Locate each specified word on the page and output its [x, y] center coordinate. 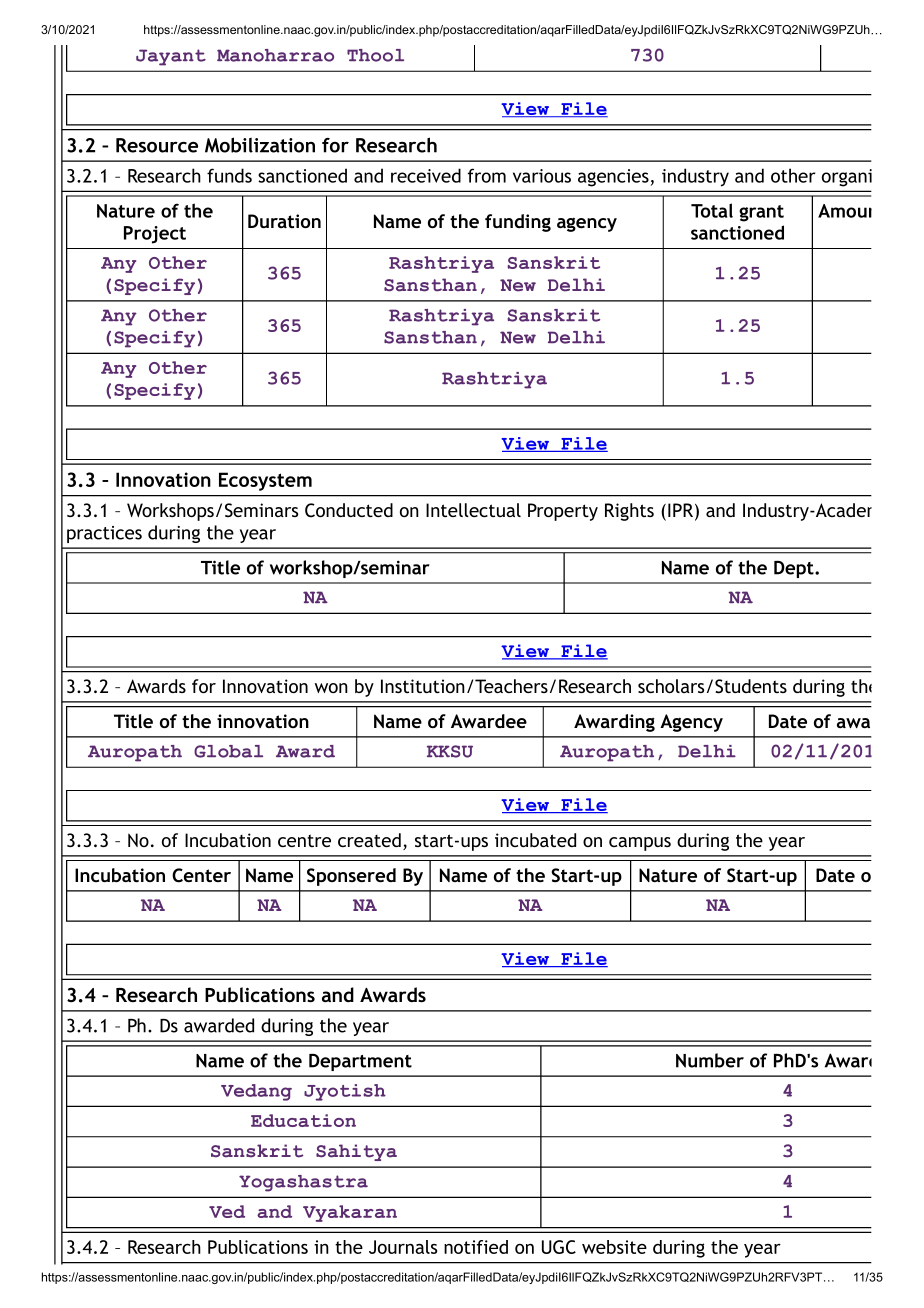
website [614, 1247]
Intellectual [473, 510]
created [369, 840]
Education [303, 1120]
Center [201, 875]
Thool [375, 55]
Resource [157, 145]
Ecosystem [265, 481]
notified [476, 1247]
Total [712, 210]
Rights [629, 512]
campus [640, 844]
